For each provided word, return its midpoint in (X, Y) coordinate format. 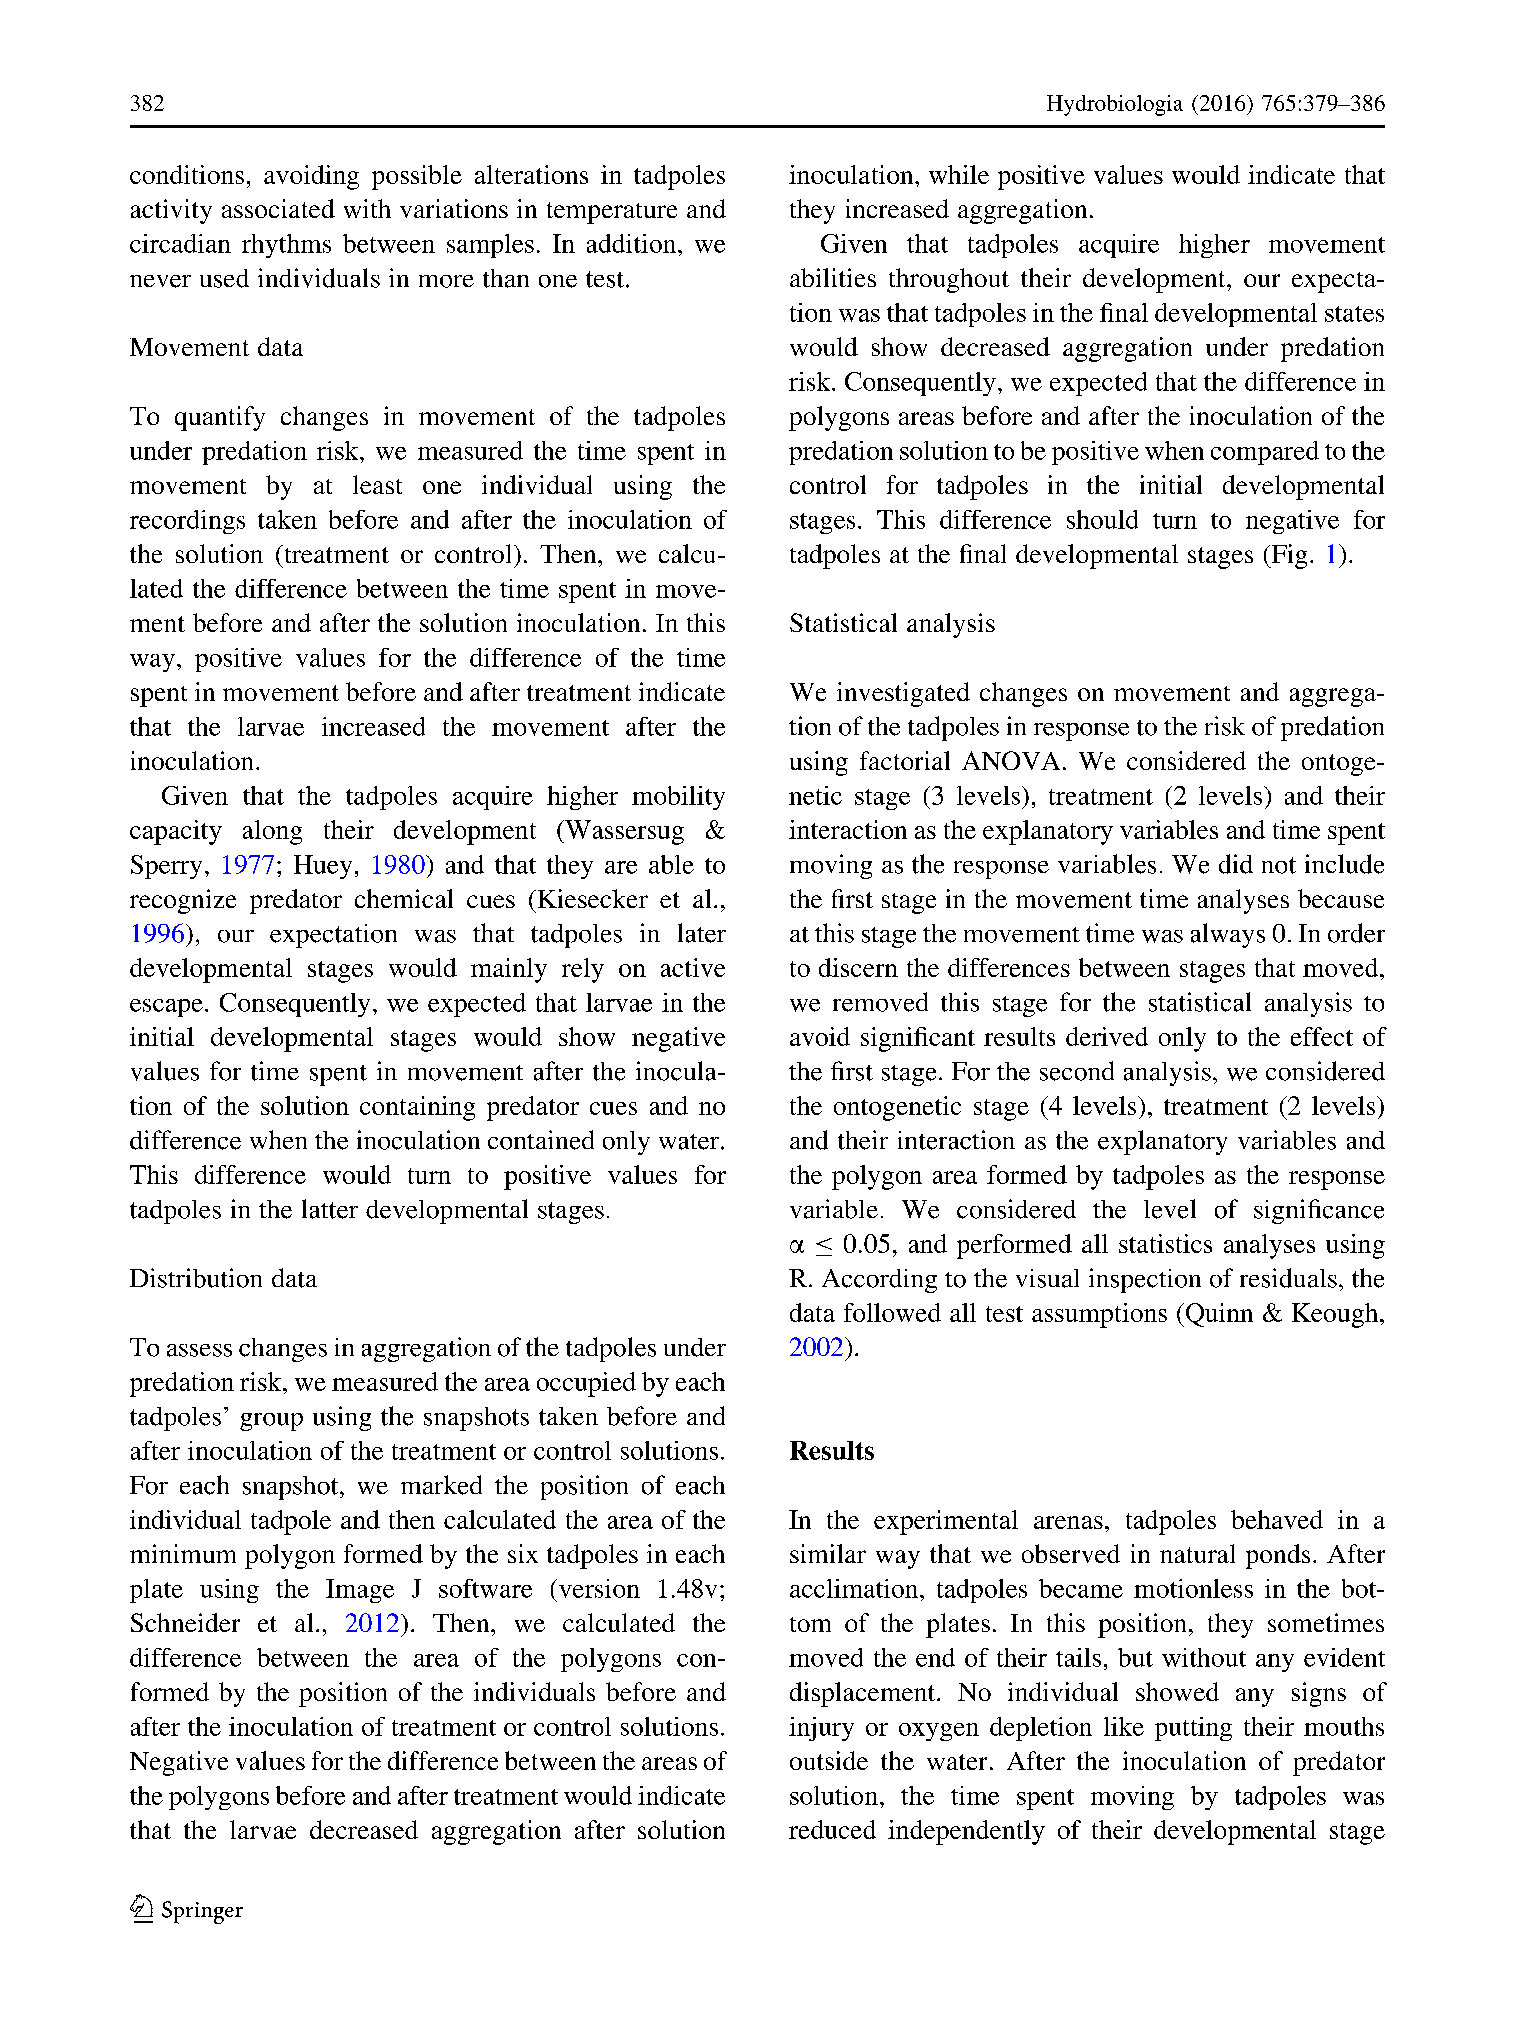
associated (278, 208)
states (1354, 314)
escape (166, 1008)
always (1228, 935)
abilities (833, 277)
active (693, 967)
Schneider (185, 1622)
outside (829, 1760)
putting (1193, 1729)
